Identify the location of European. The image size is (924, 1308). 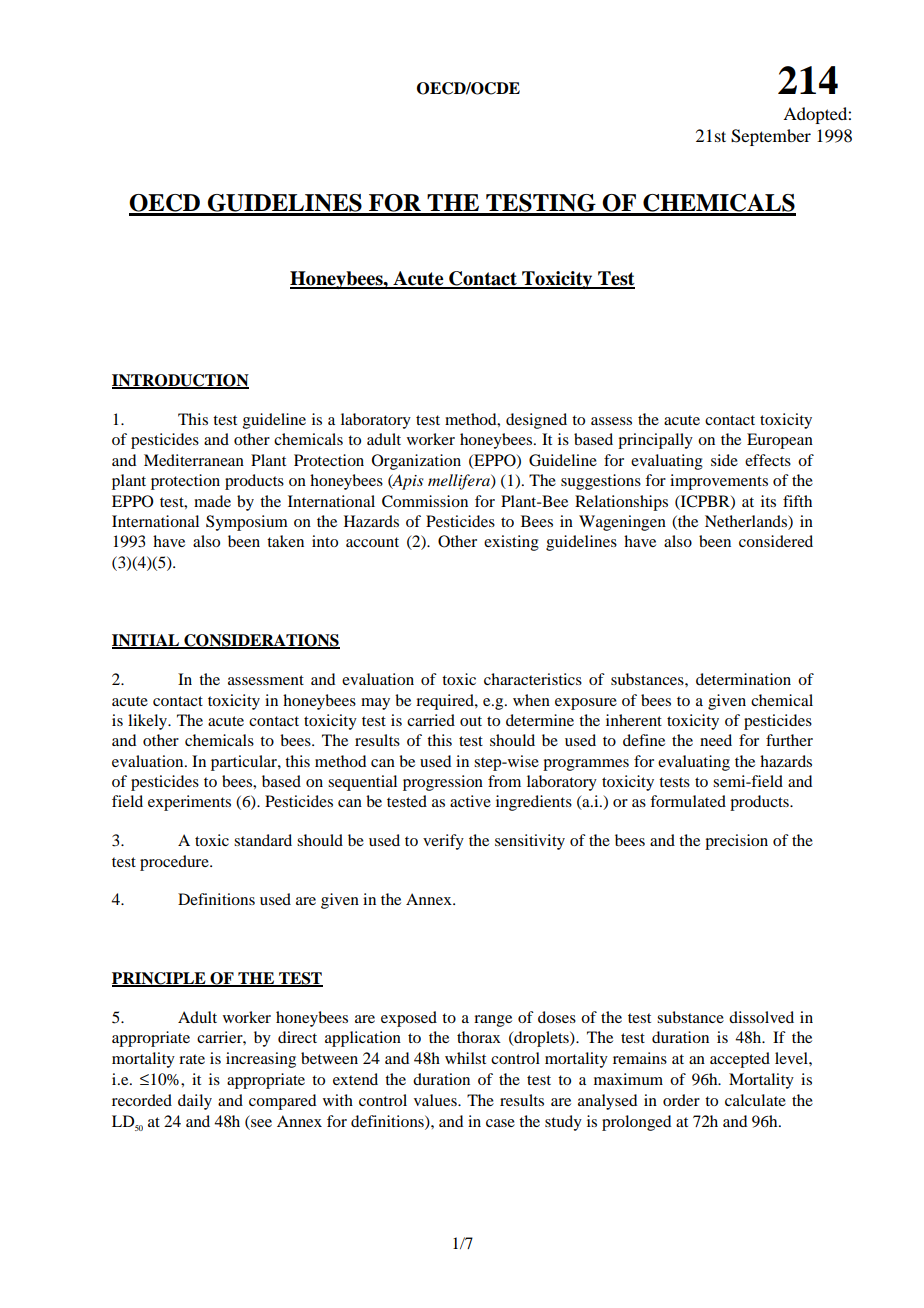
(780, 441).
